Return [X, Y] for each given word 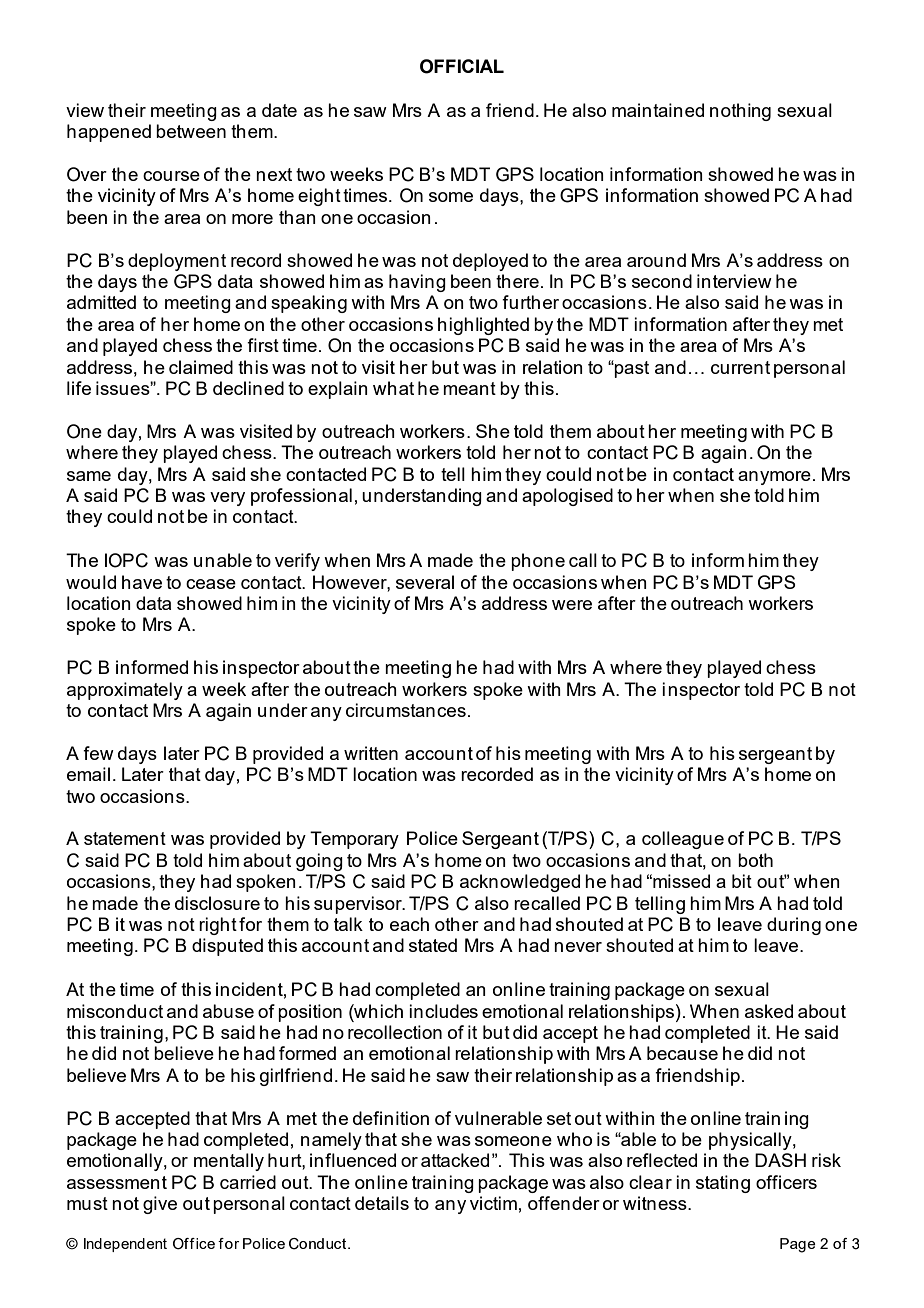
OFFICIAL [462, 66]
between [191, 131]
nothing [740, 112]
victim [493, 1203]
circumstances [406, 710]
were [572, 605]
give [160, 1205]
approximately [125, 691]
